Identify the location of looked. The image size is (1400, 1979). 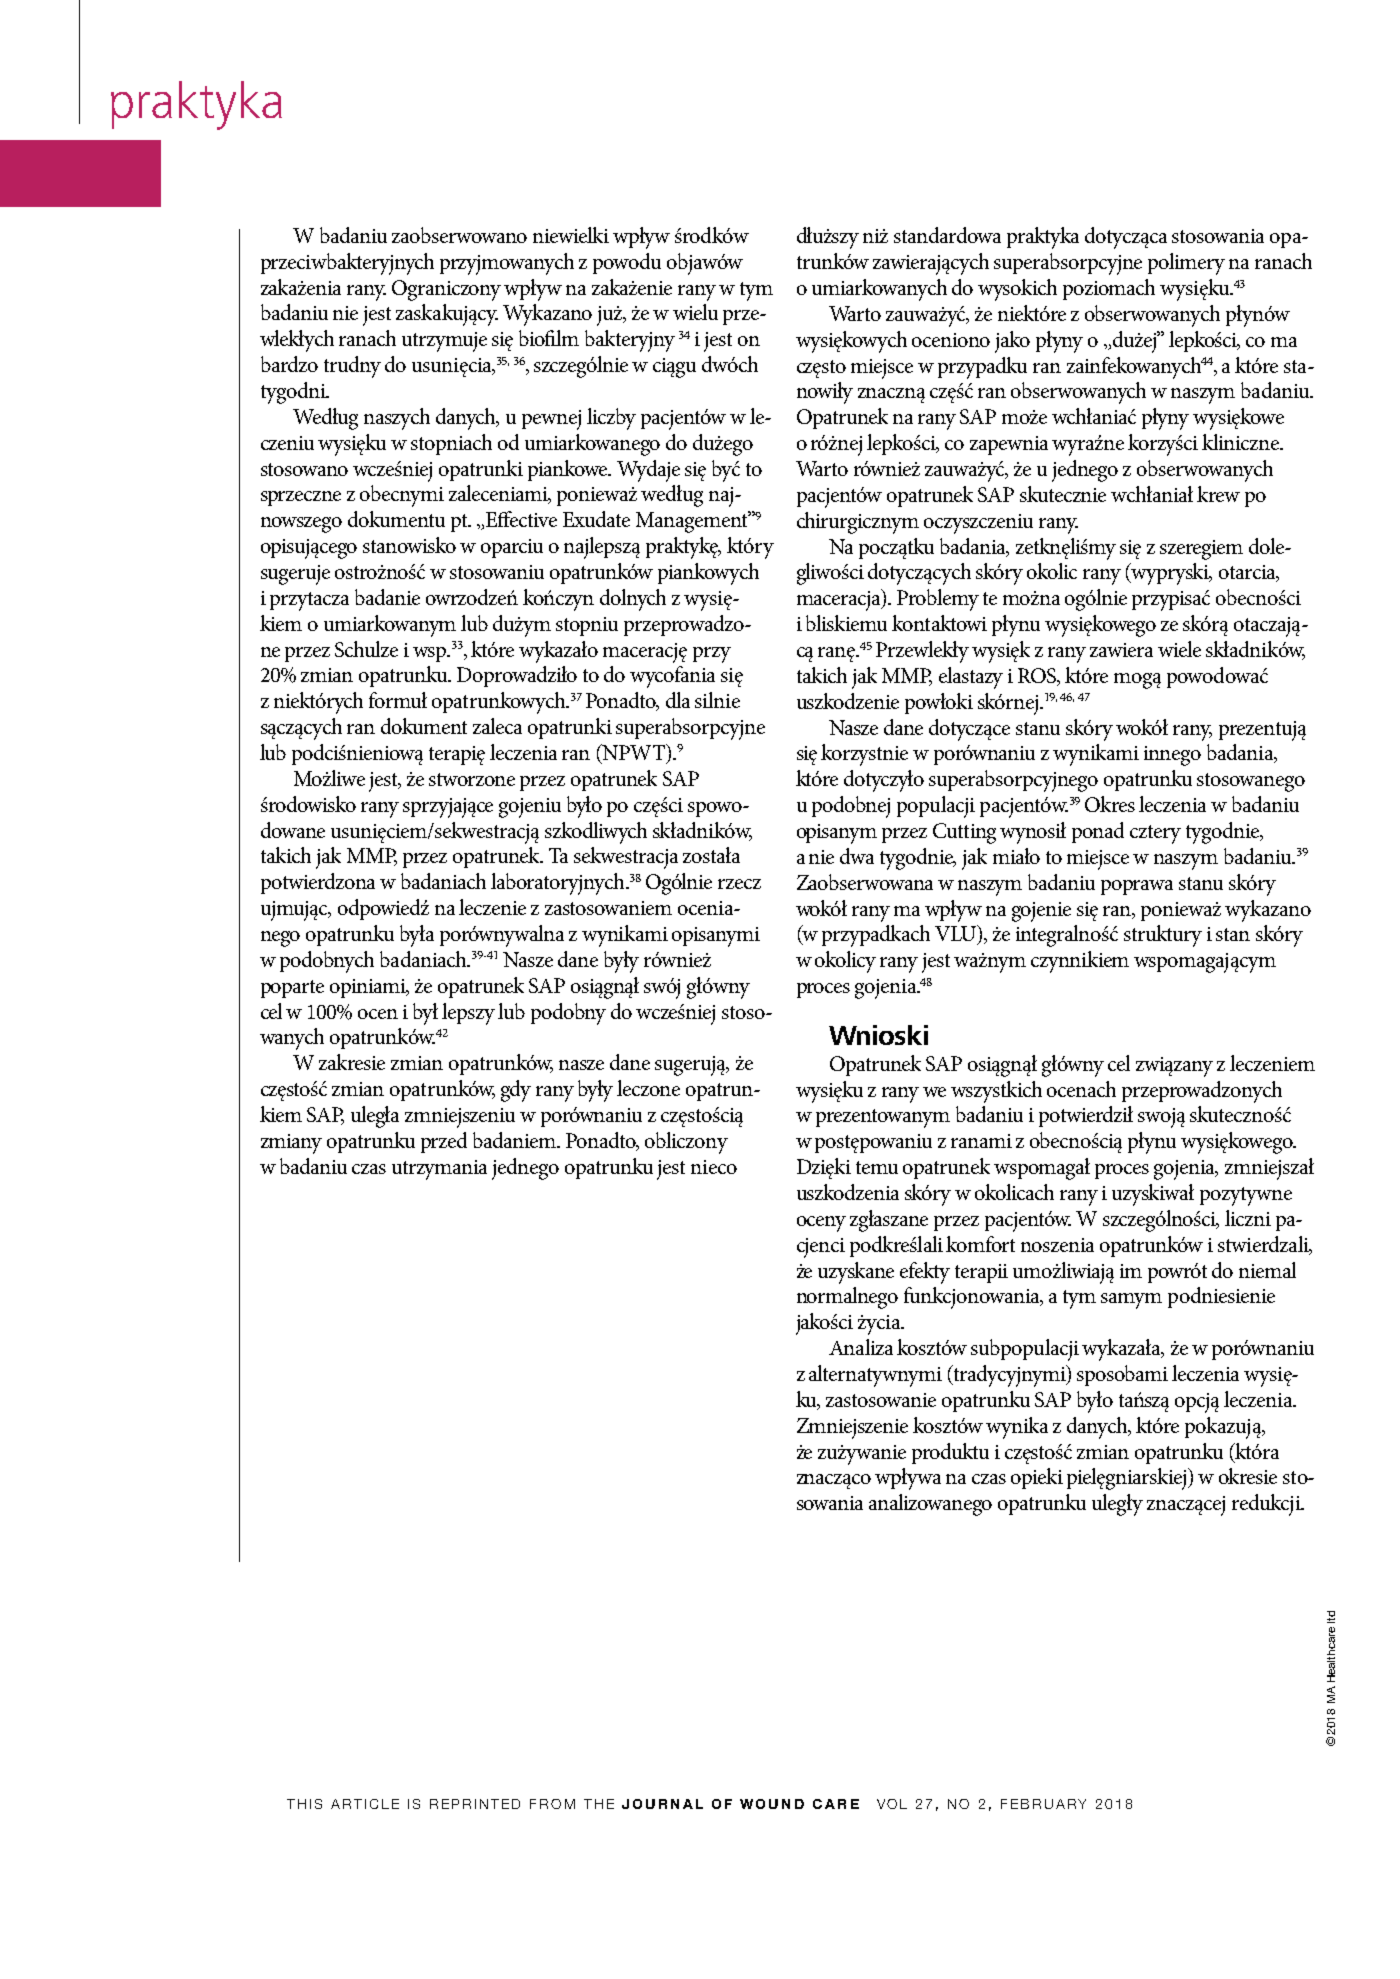
(827, 468).
